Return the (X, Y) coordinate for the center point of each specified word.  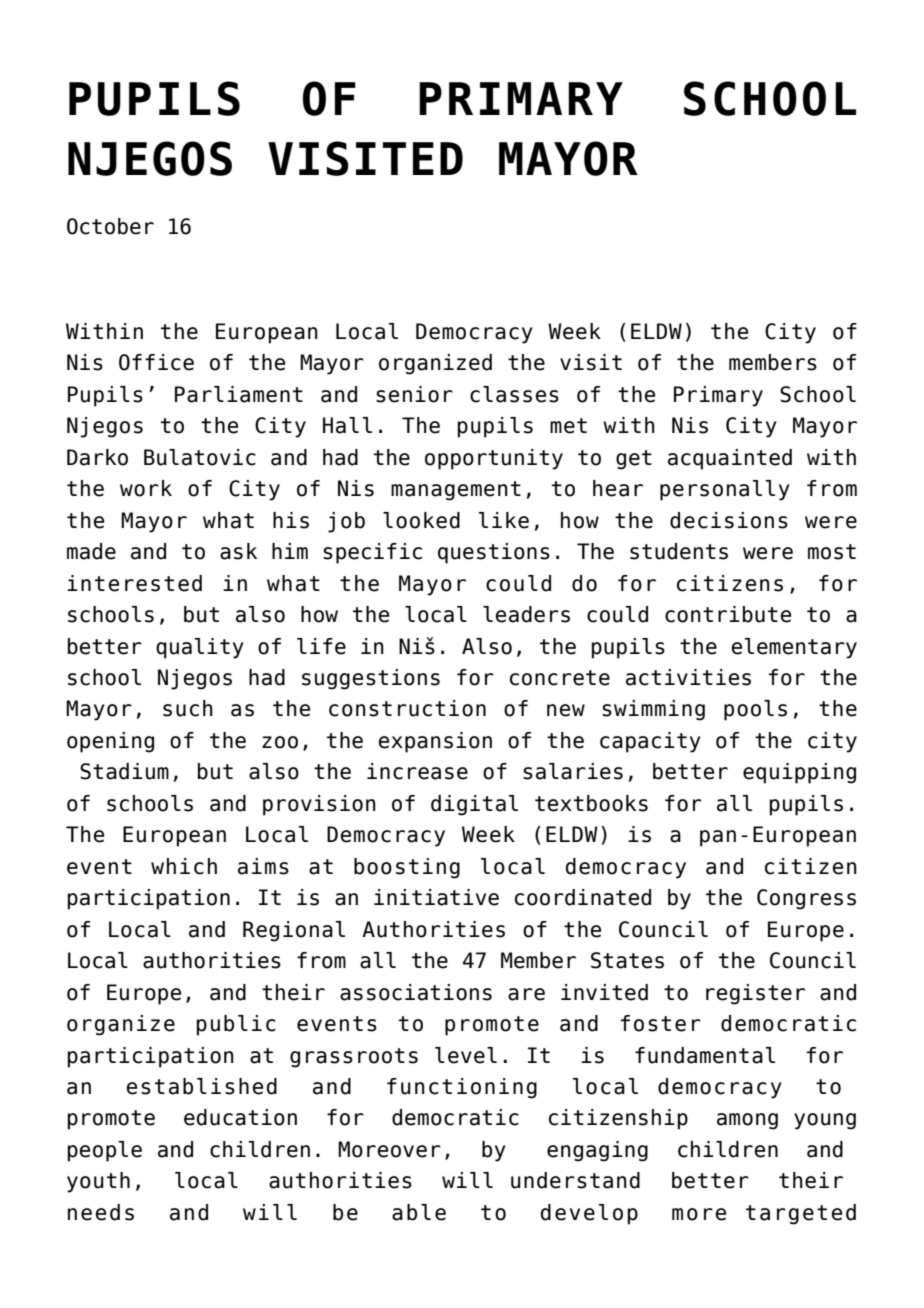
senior (414, 394)
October (110, 226)
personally (725, 490)
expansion (435, 742)
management (456, 491)
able (419, 1212)
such (188, 708)
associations (416, 992)
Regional (294, 931)
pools (755, 710)
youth (98, 1182)
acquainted (730, 459)
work (146, 488)
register (755, 994)
